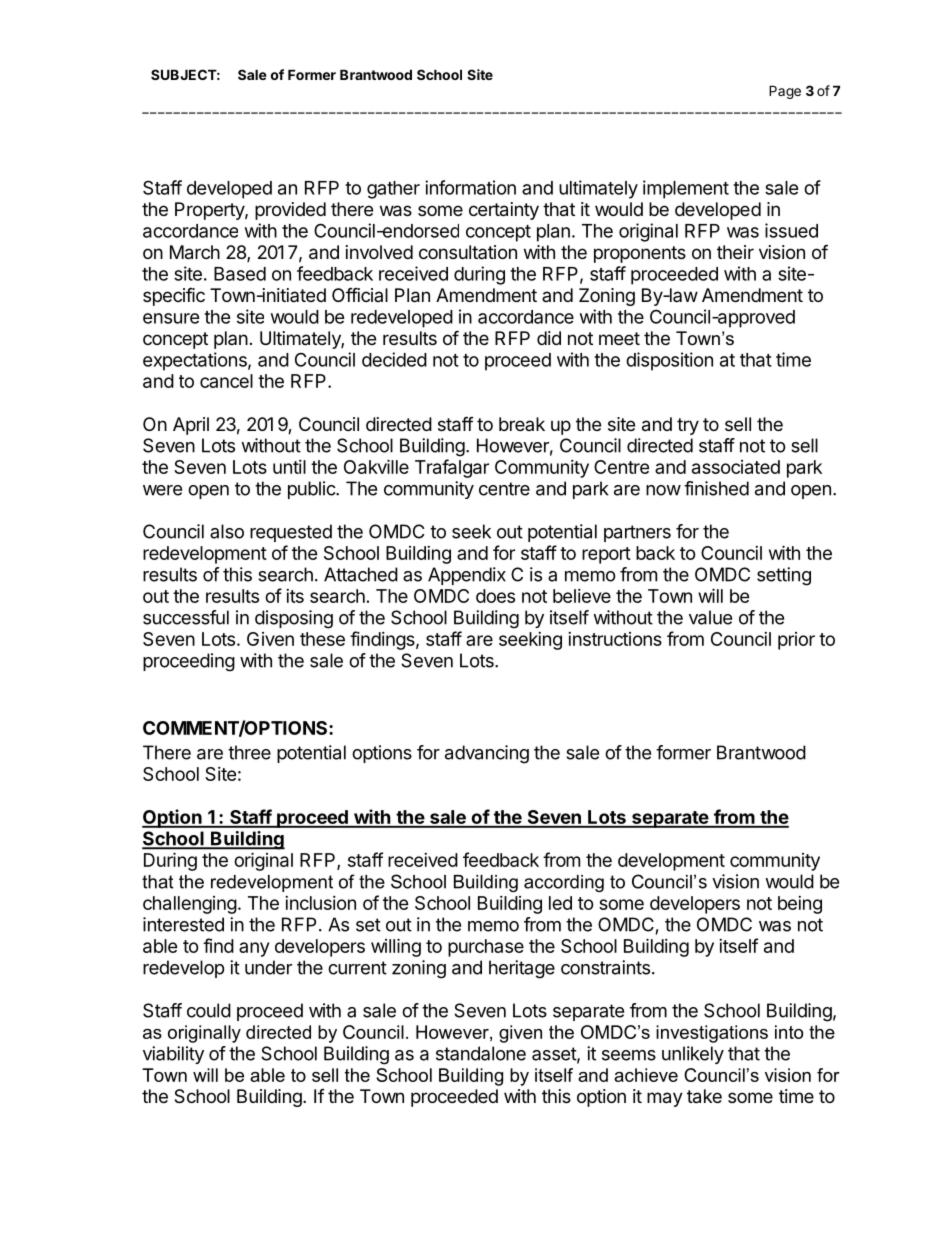  Describe the element at coordinates (785, 92) in the image. I see `Page` at that location.
